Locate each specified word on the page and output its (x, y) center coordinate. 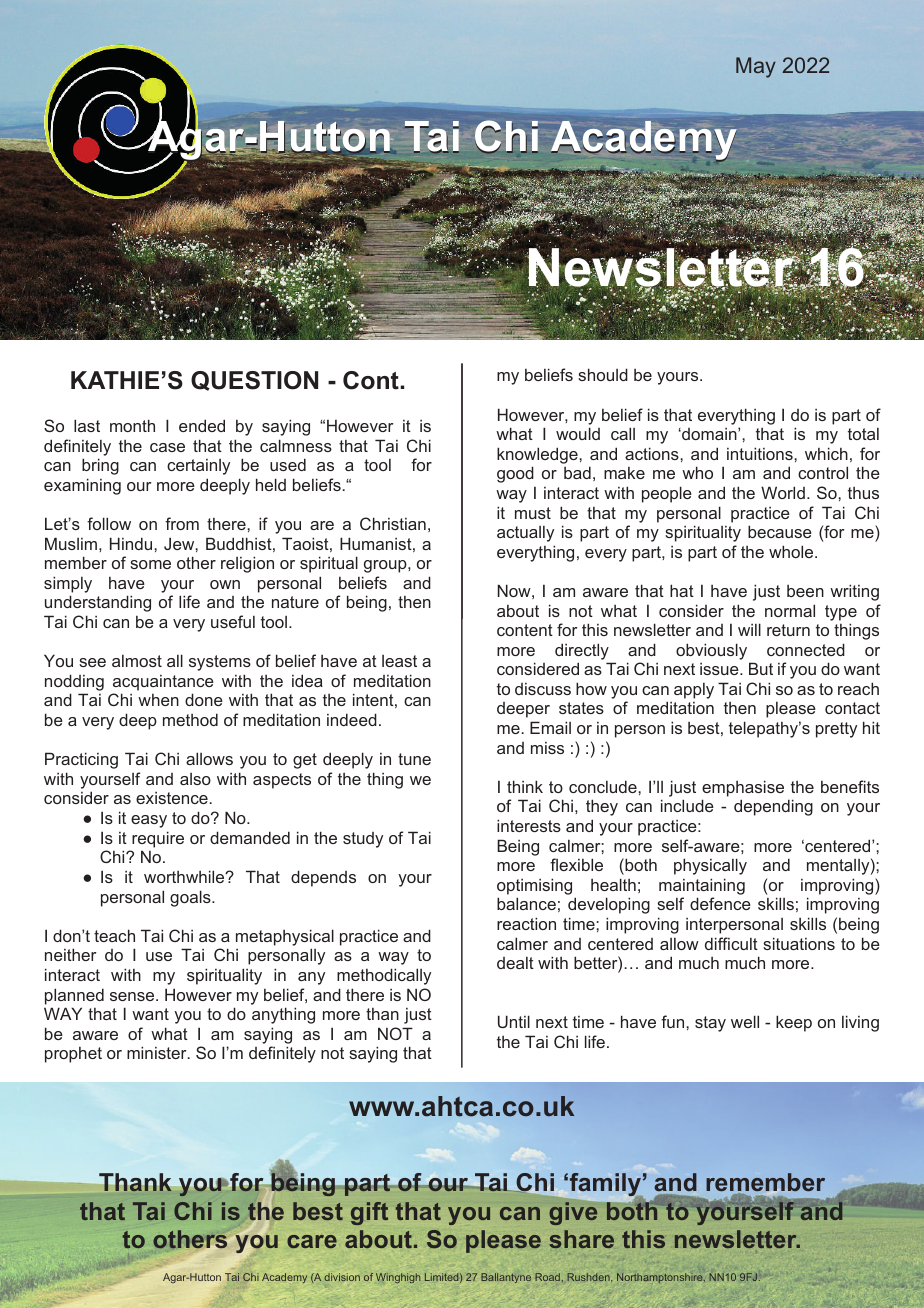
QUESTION (254, 381)
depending (773, 807)
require (158, 839)
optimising (534, 886)
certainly (198, 467)
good (515, 474)
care (312, 1241)
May (756, 67)
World (783, 492)
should (603, 374)
